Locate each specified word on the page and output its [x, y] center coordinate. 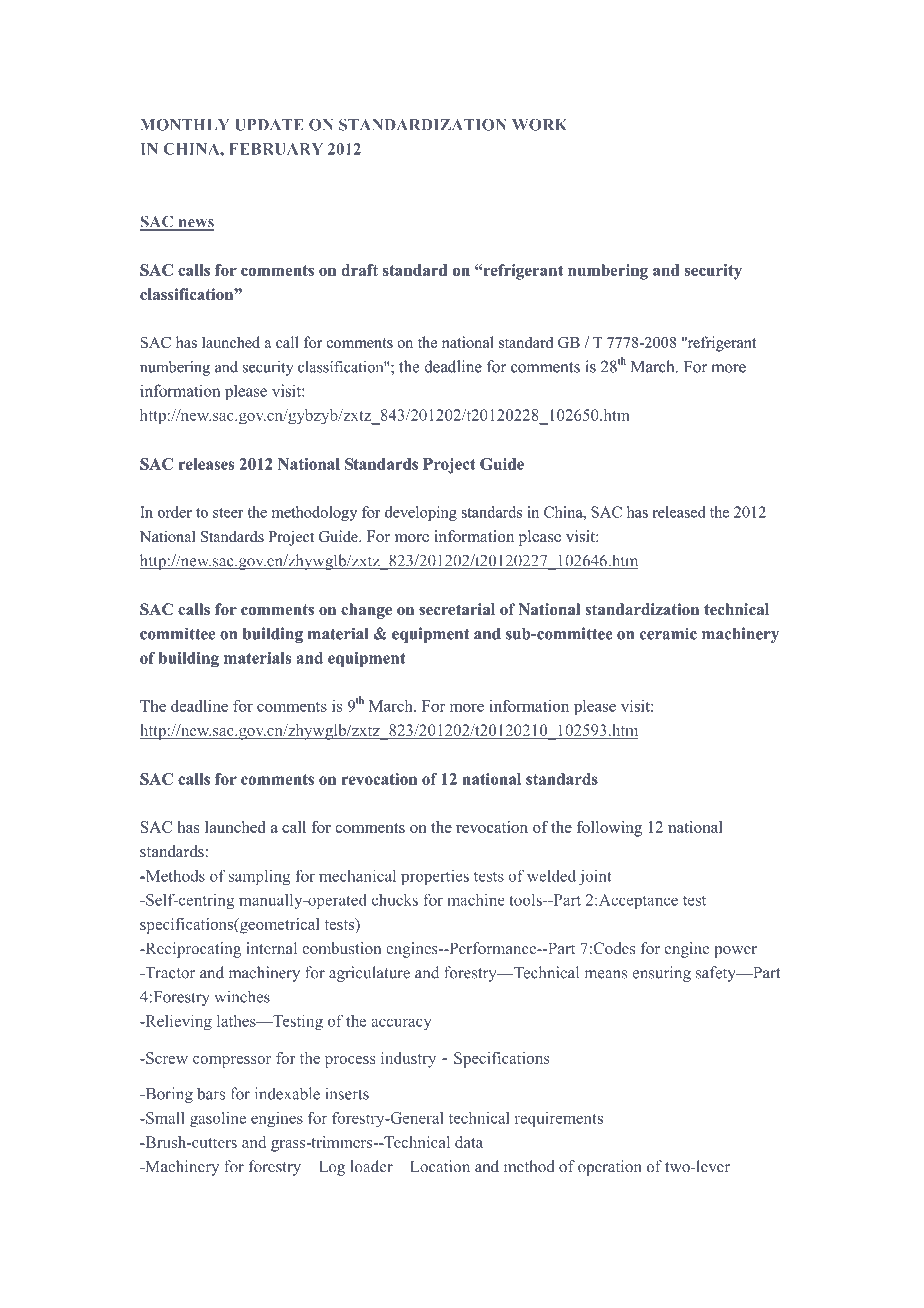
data [469, 1142]
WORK [539, 125]
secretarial [457, 609]
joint [595, 877]
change [366, 611]
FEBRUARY [276, 149]
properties [435, 877]
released [679, 512]
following [609, 829]
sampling [260, 877]
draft [359, 270]
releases [206, 464]
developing [421, 513]
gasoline [218, 1120]
